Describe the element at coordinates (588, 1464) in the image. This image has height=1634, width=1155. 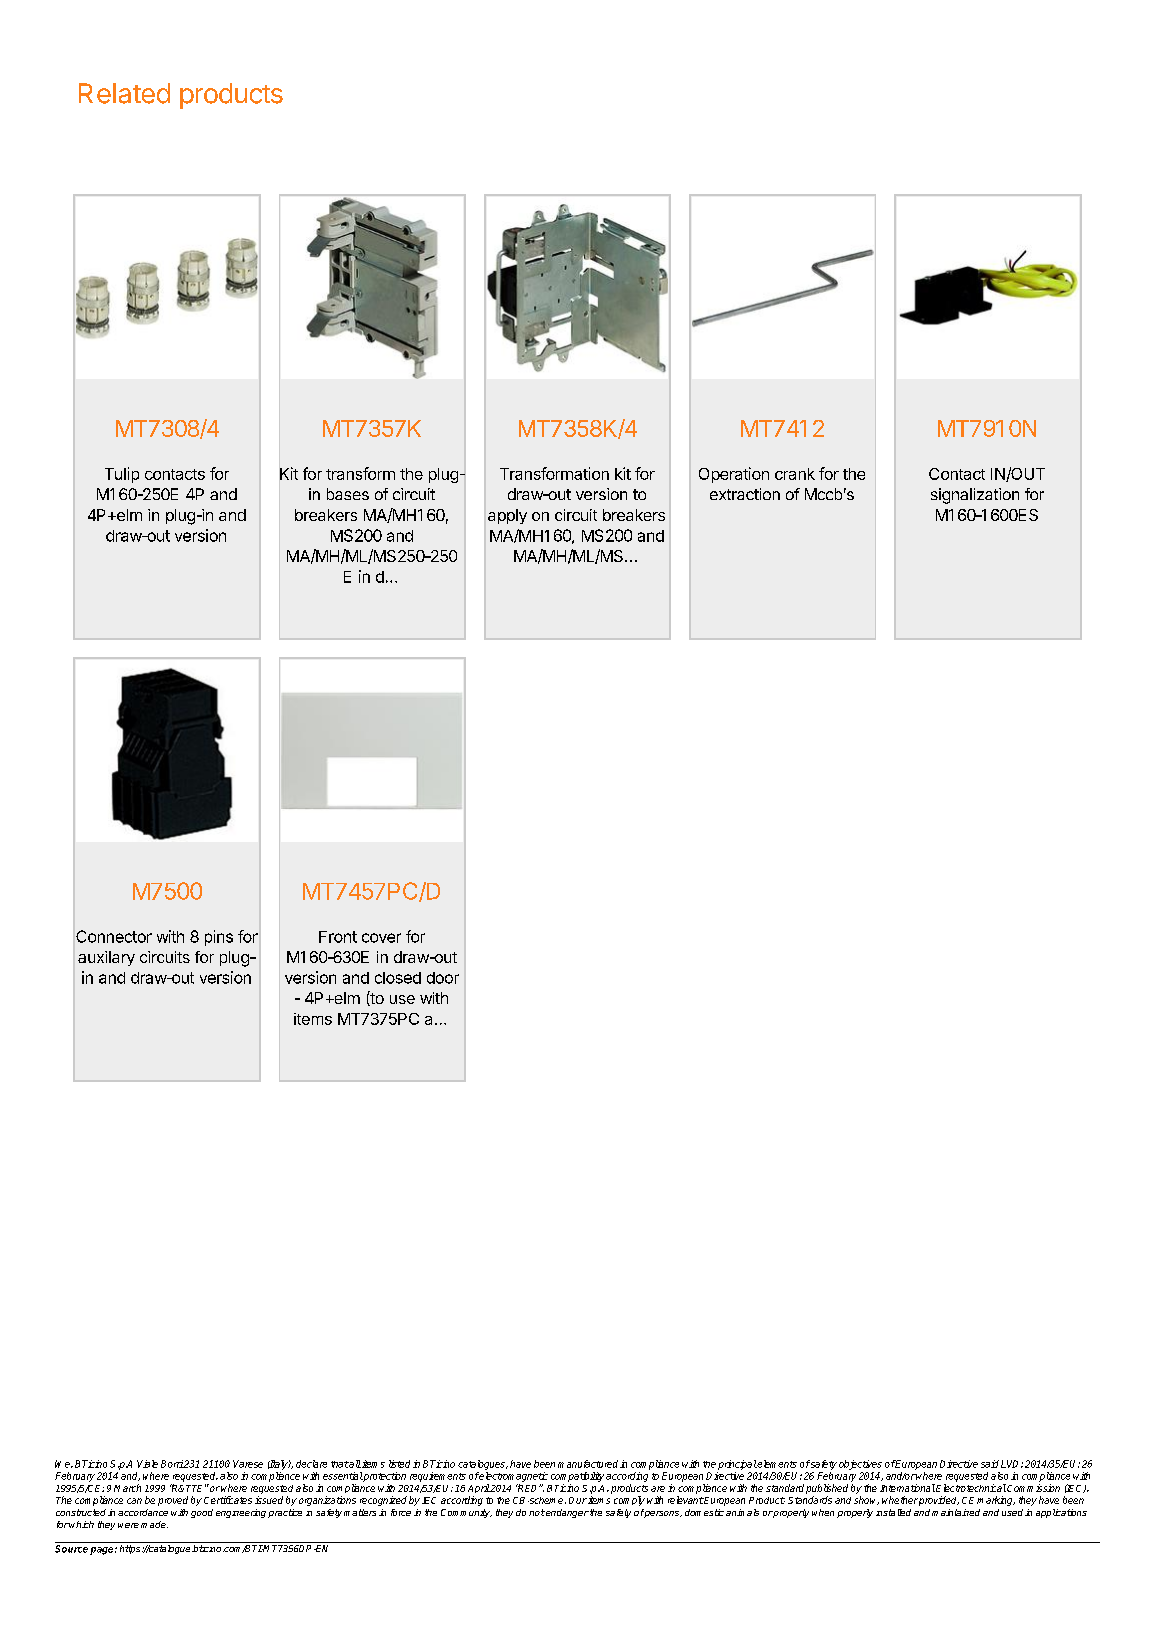
I see `manufactured` at that location.
